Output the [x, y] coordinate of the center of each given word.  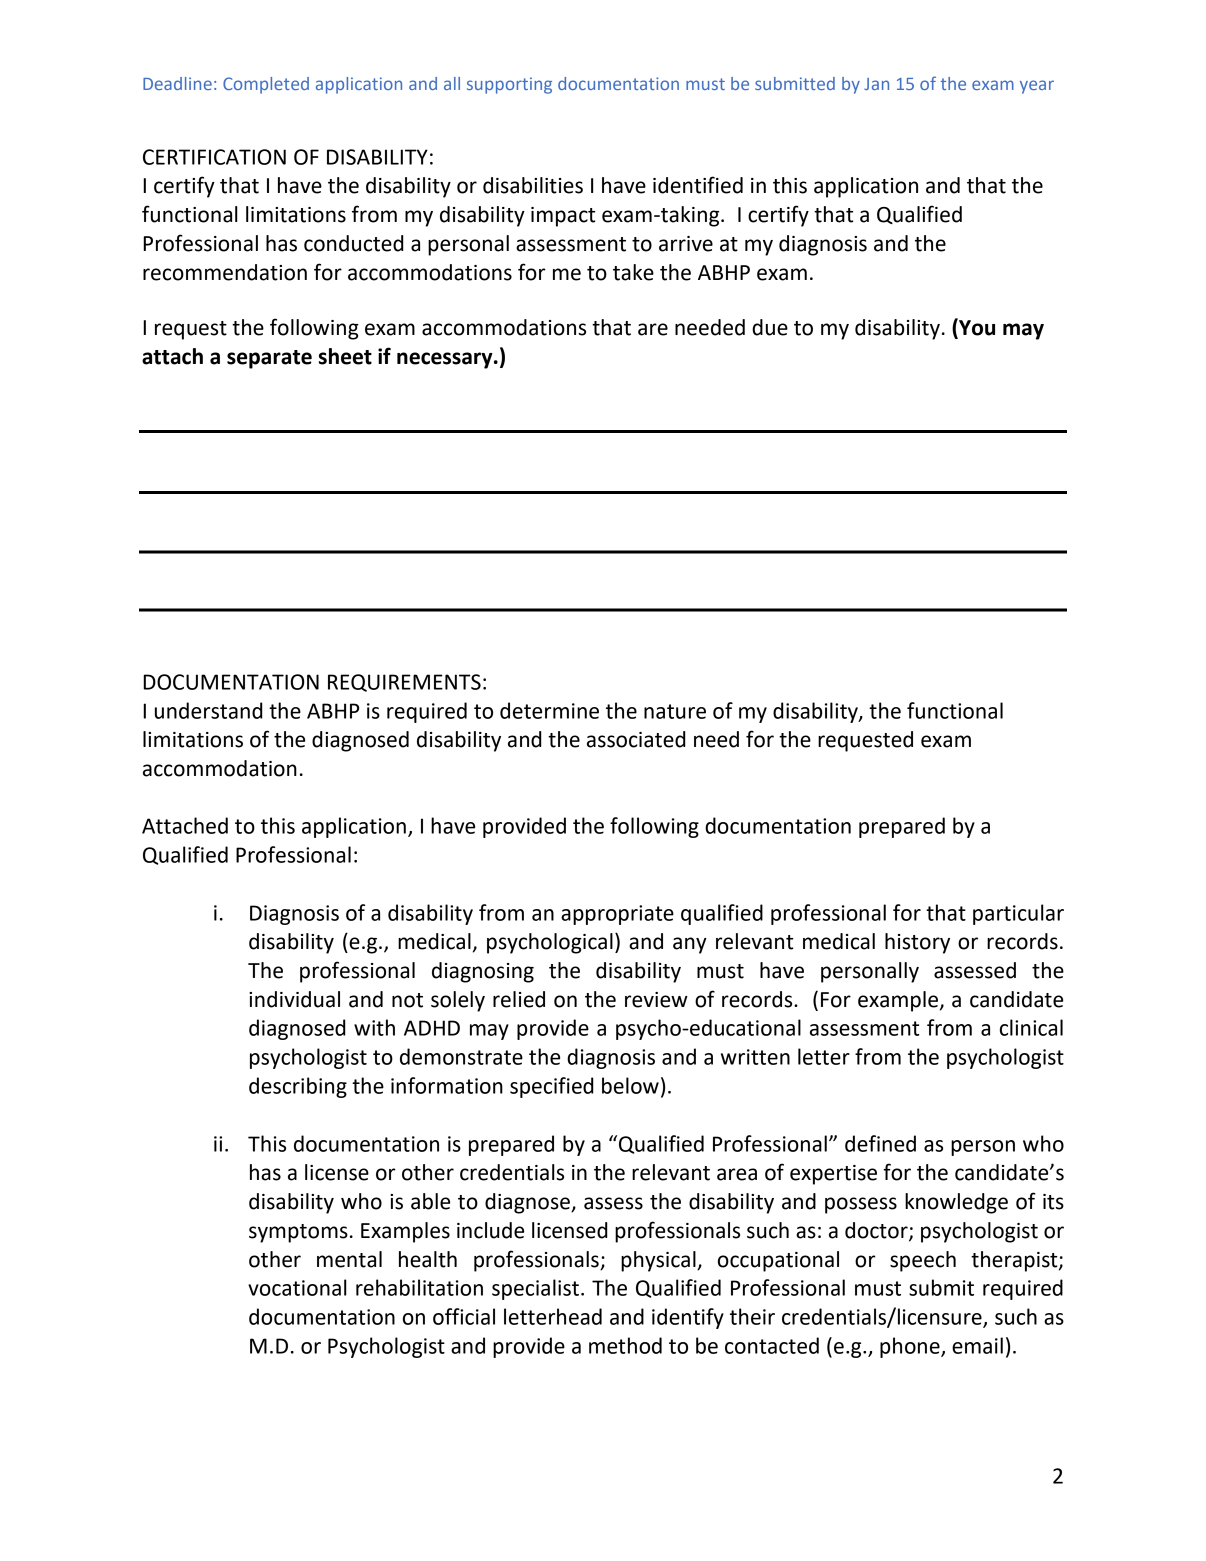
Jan [876, 84]
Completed [266, 85]
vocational [297, 1287]
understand [209, 710]
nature [675, 711]
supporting [509, 85]
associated [636, 739]
